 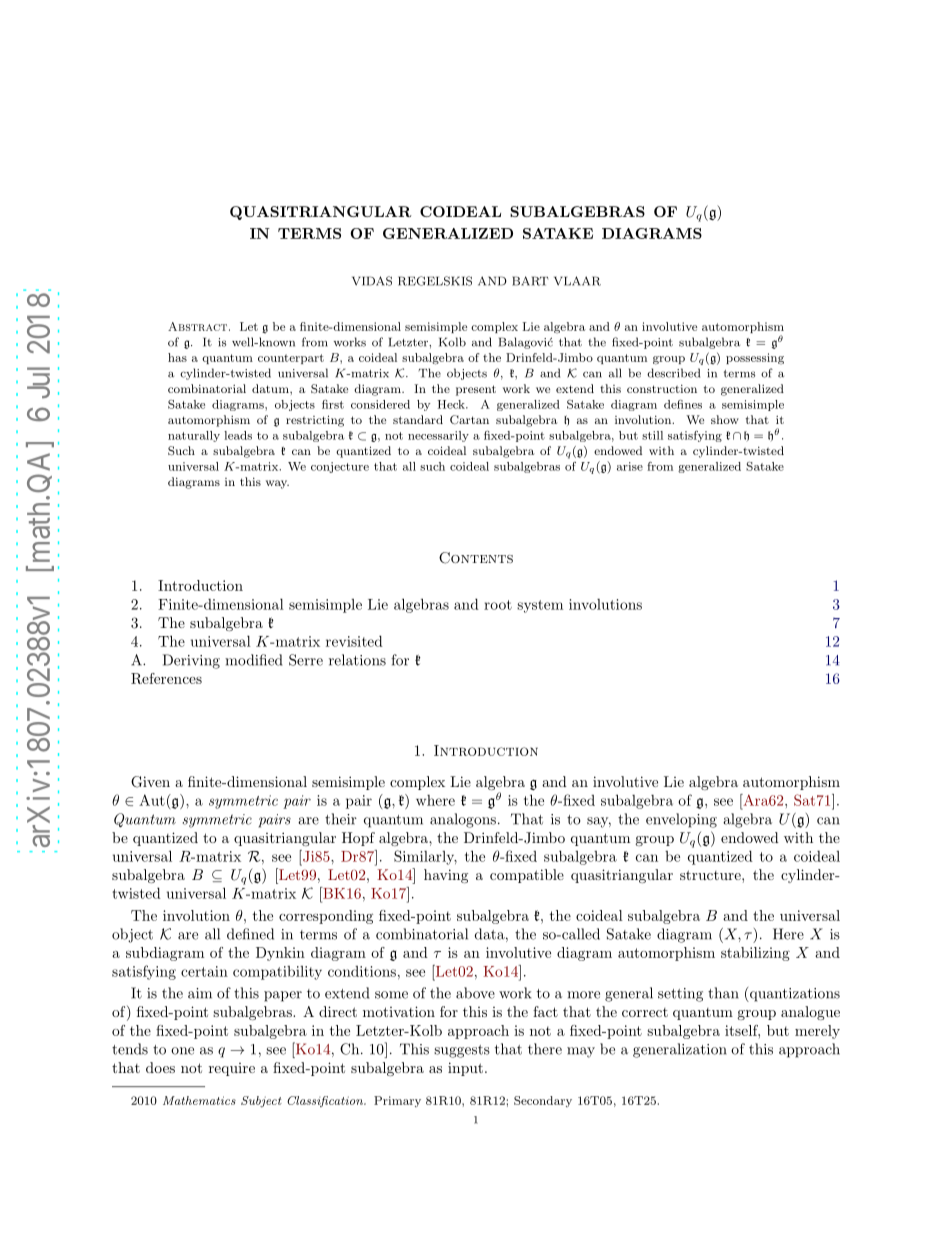 What do you see at coordinates (711, 875) in the image?
I see `structure` at bounding box center [711, 875].
